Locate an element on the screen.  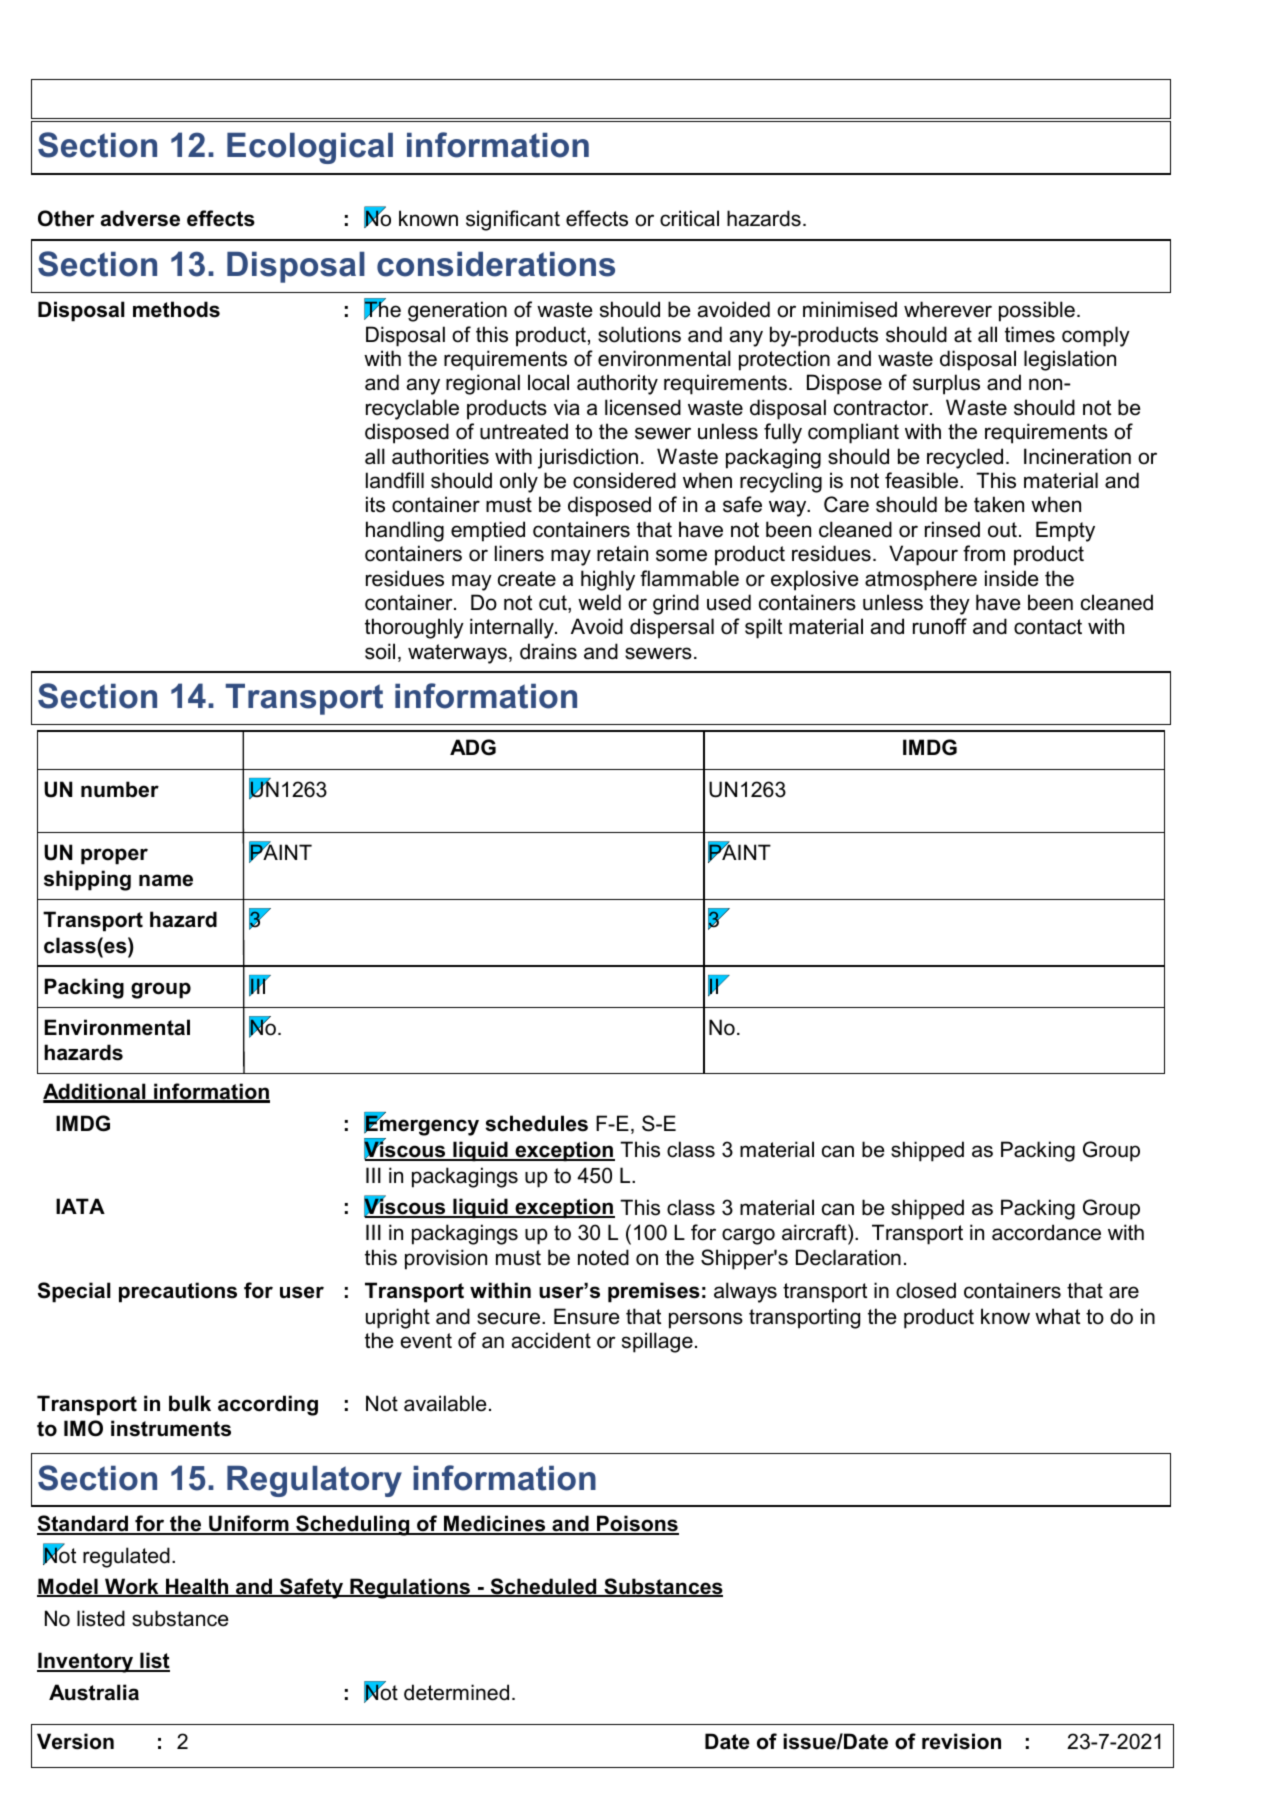
accordance is located at coordinates (1046, 1232).
